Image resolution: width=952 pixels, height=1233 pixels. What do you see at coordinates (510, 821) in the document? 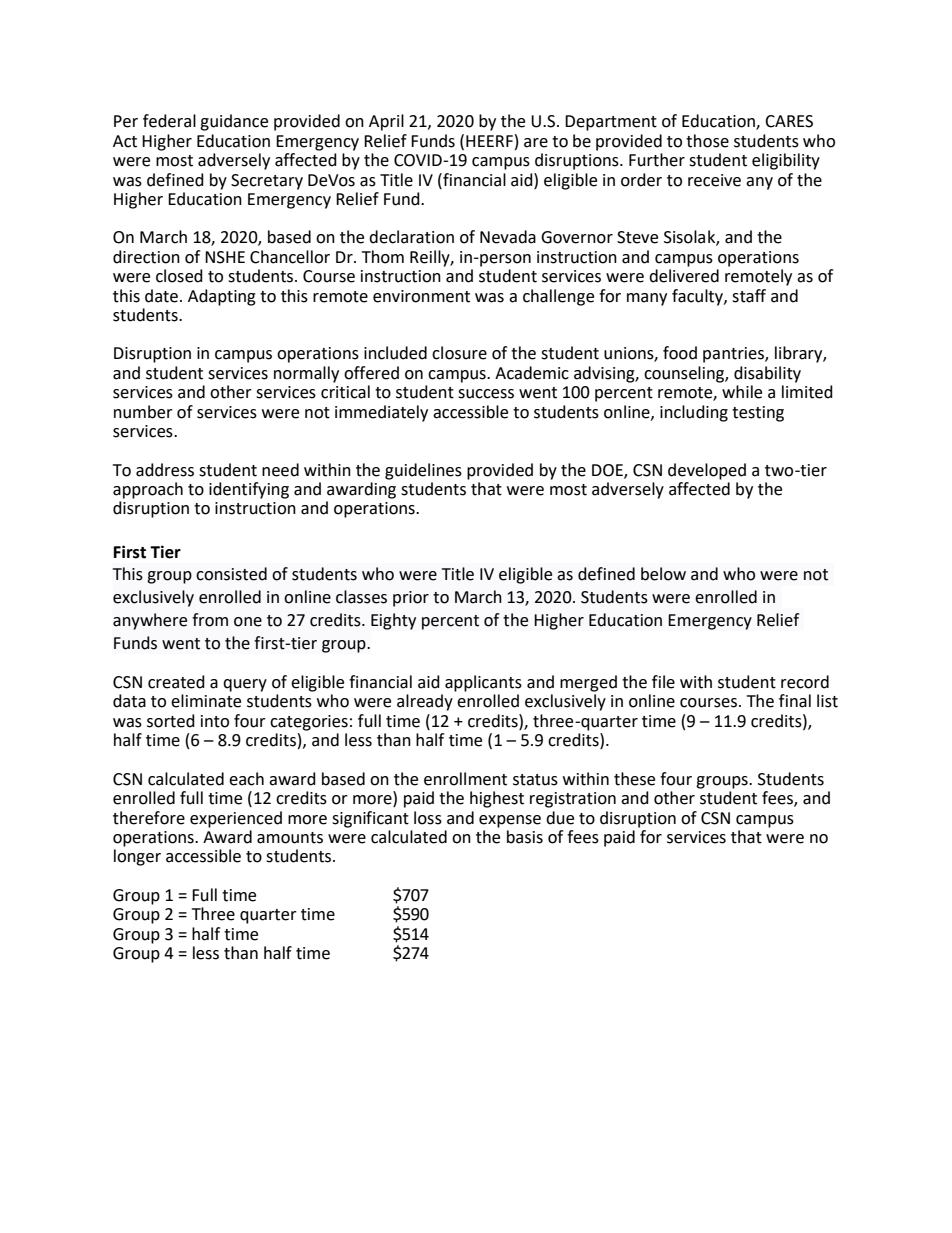
I see `expense` at bounding box center [510, 821].
